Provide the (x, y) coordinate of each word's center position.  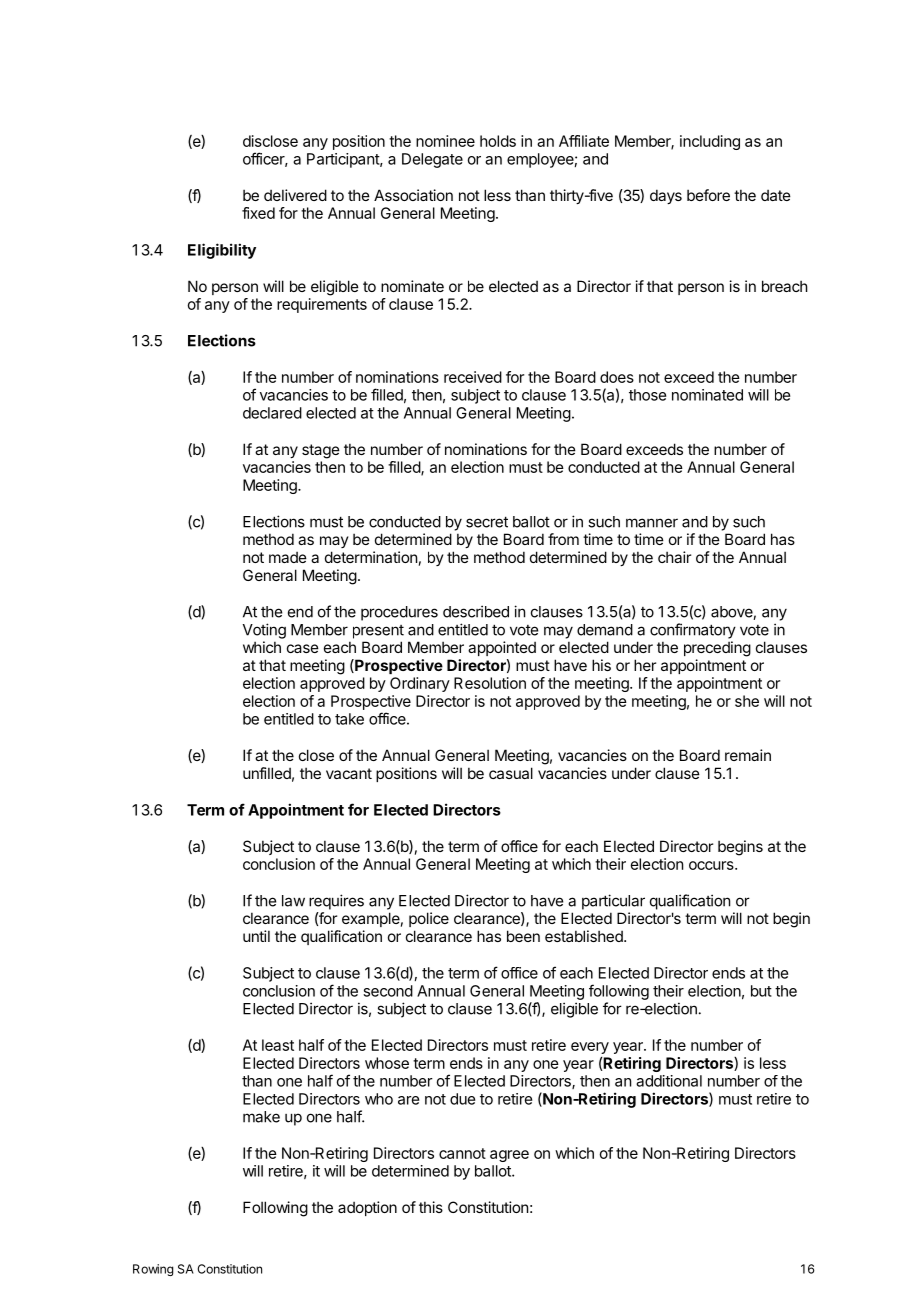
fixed (258, 213)
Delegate (432, 160)
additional (669, 1081)
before (708, 195)
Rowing (153, 1270)
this (431, 1207)
